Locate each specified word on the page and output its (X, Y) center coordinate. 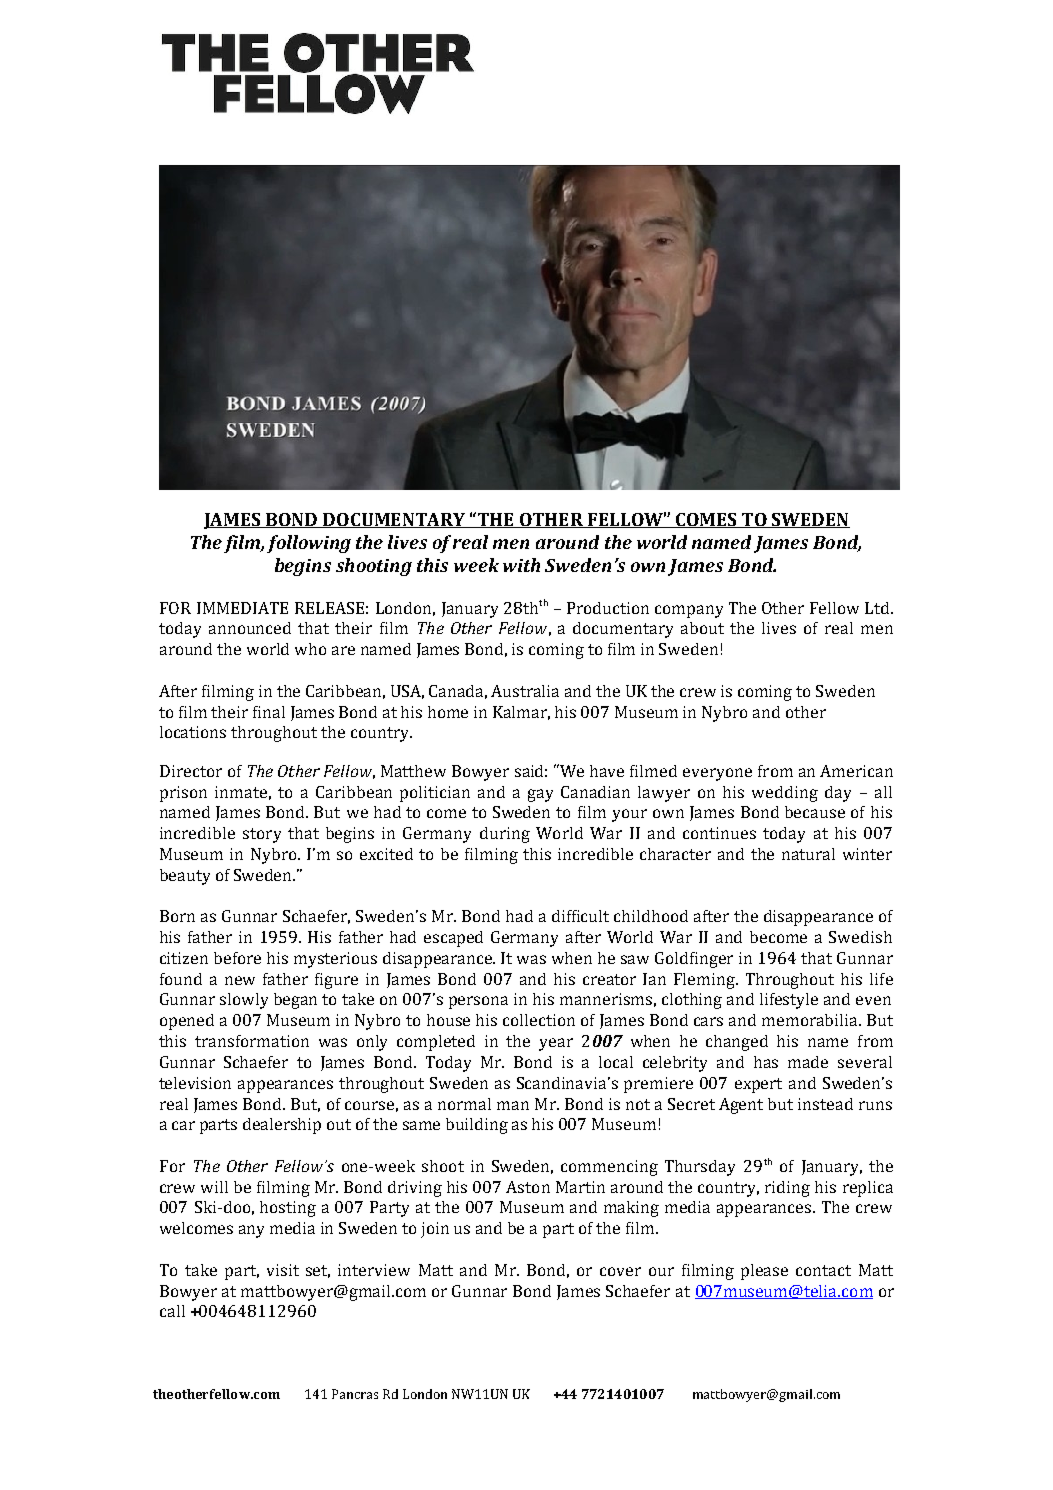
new (240, 980)
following (309, 544)
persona (478, 1002)
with (521, 565)
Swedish (860, 937)
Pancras (355, 1394)
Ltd (878, 608)
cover (620, 1271)
